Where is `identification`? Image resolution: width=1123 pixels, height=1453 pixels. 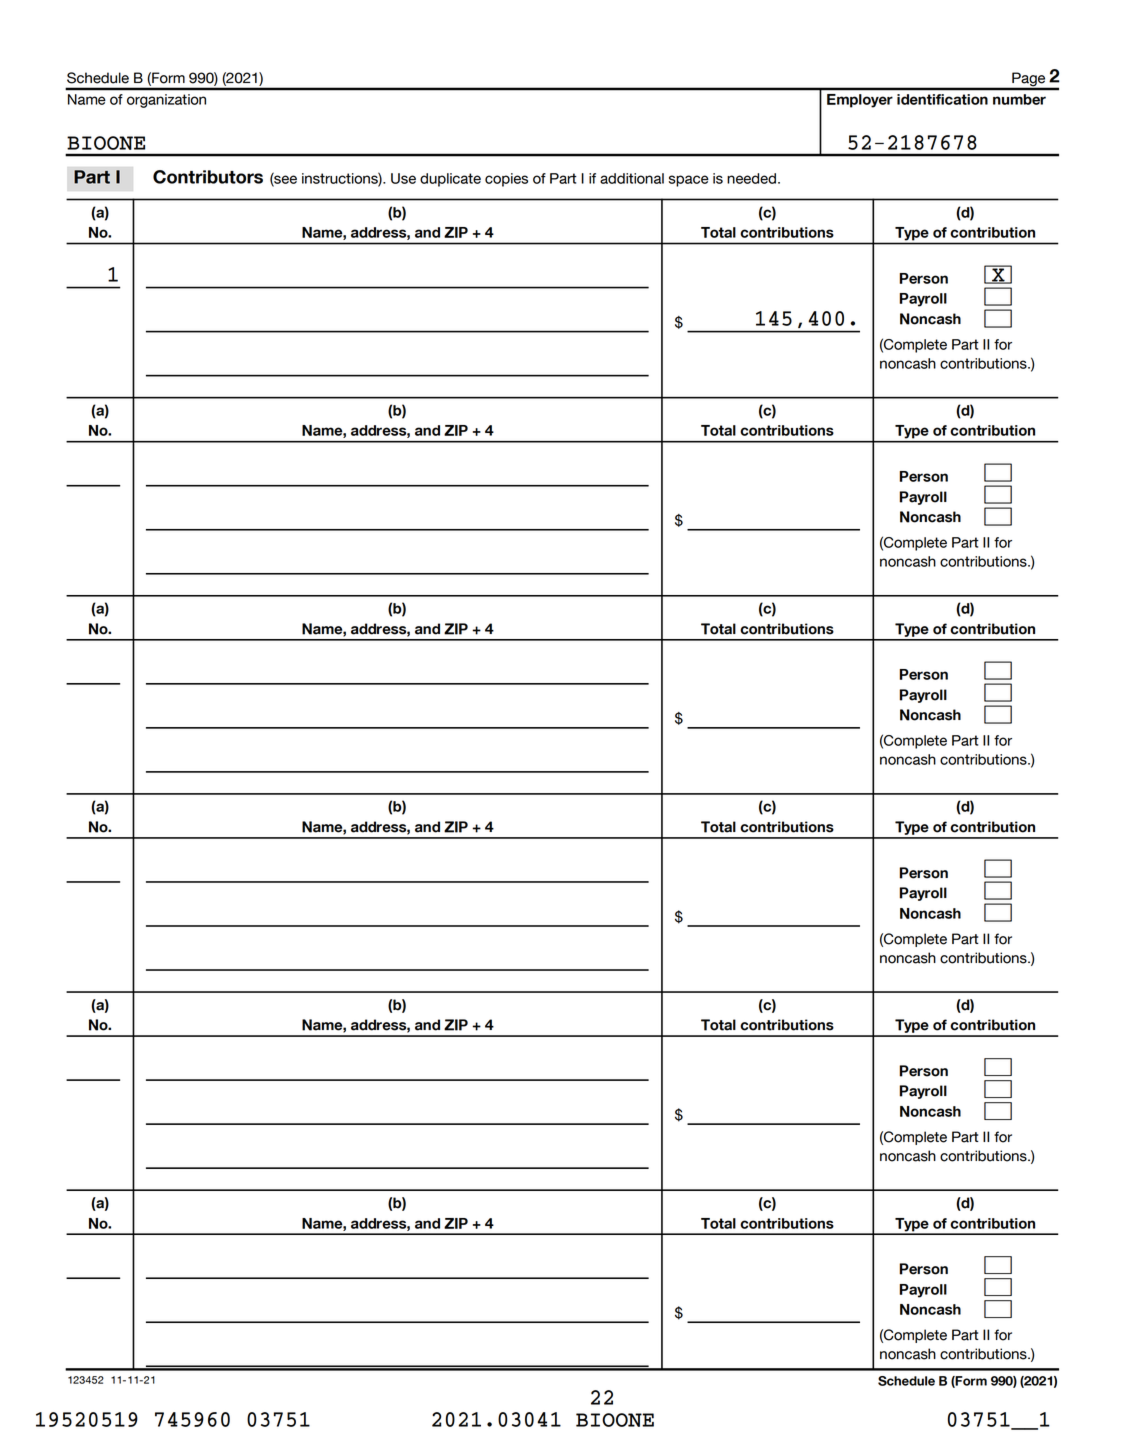 identification is located at coordinates (942, 99).
